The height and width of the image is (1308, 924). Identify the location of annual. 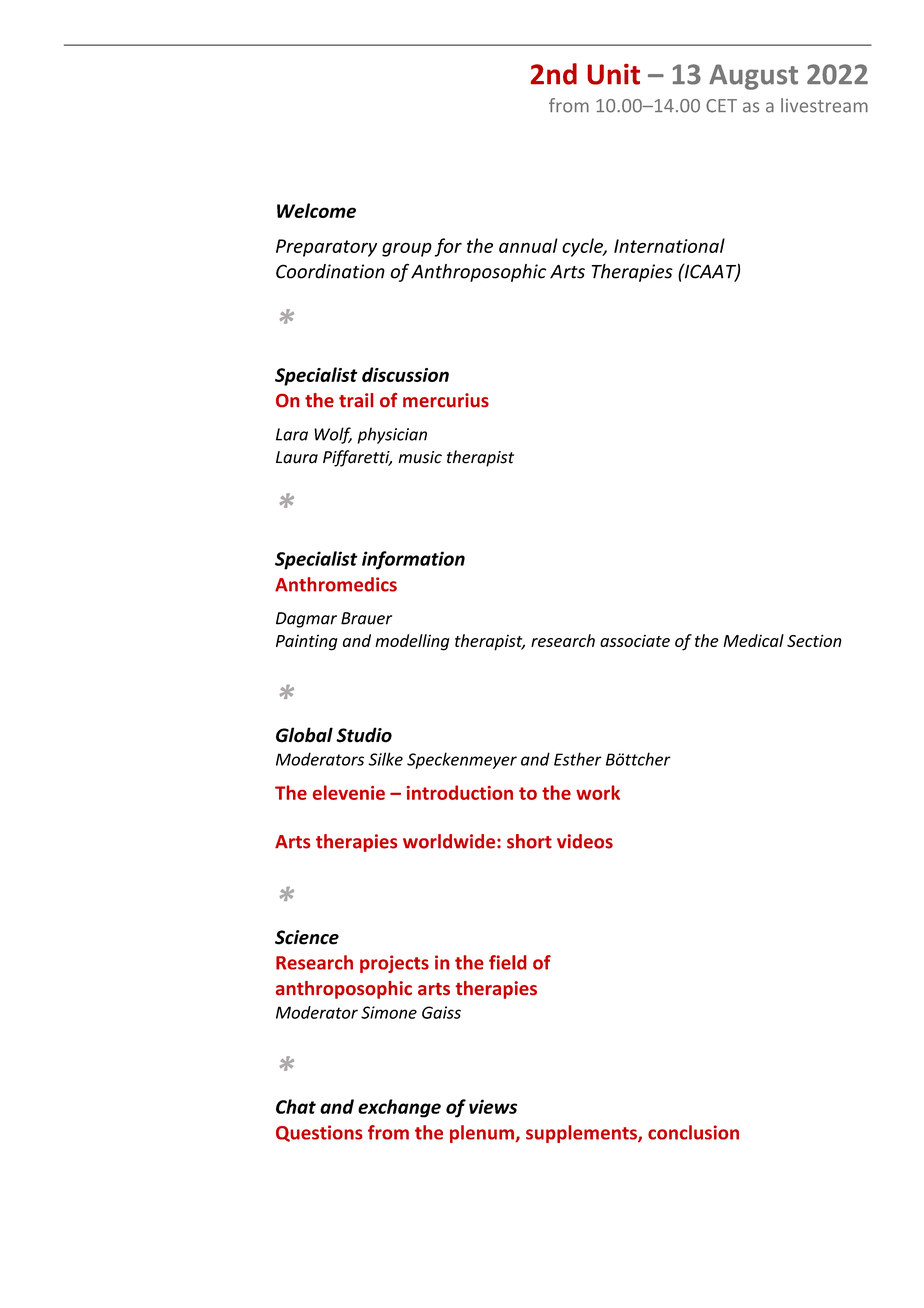
(528, 245).
